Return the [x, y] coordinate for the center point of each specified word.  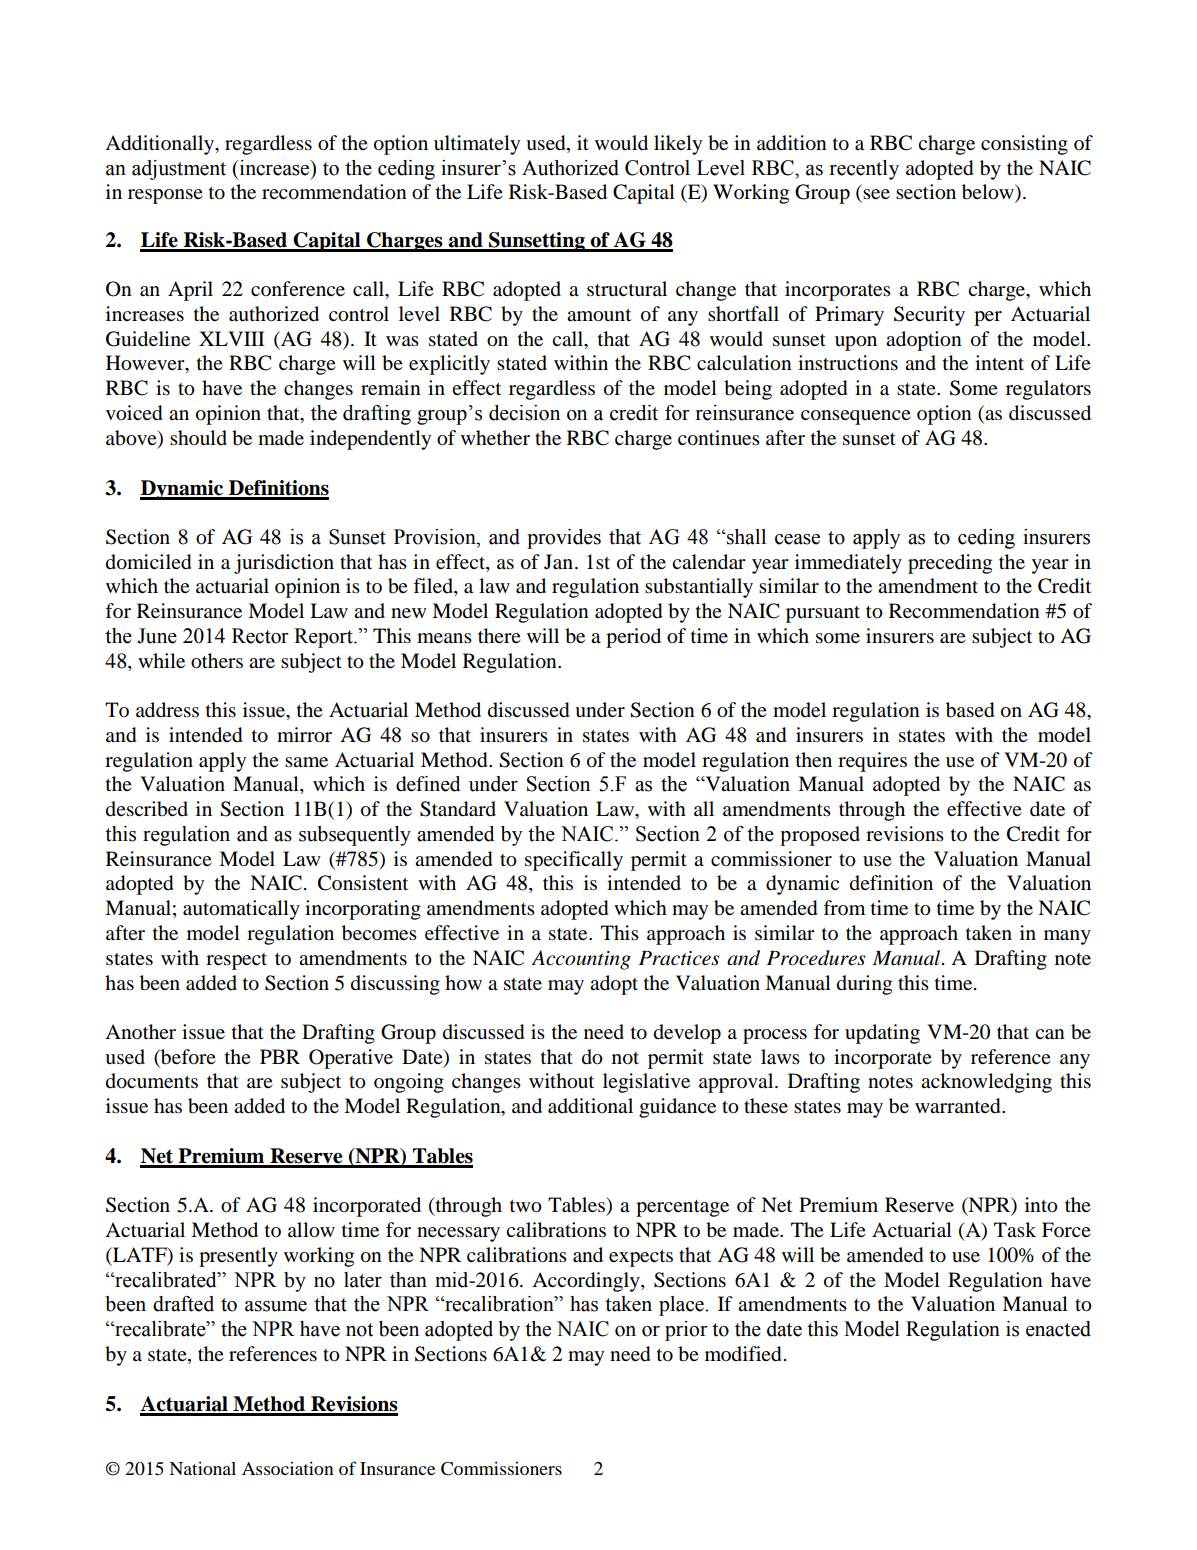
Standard [458, 809]
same [306, 762]
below [989, 193]
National [202, 1468]
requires [872, 762]
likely [678, 145]
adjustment [179, 170]
